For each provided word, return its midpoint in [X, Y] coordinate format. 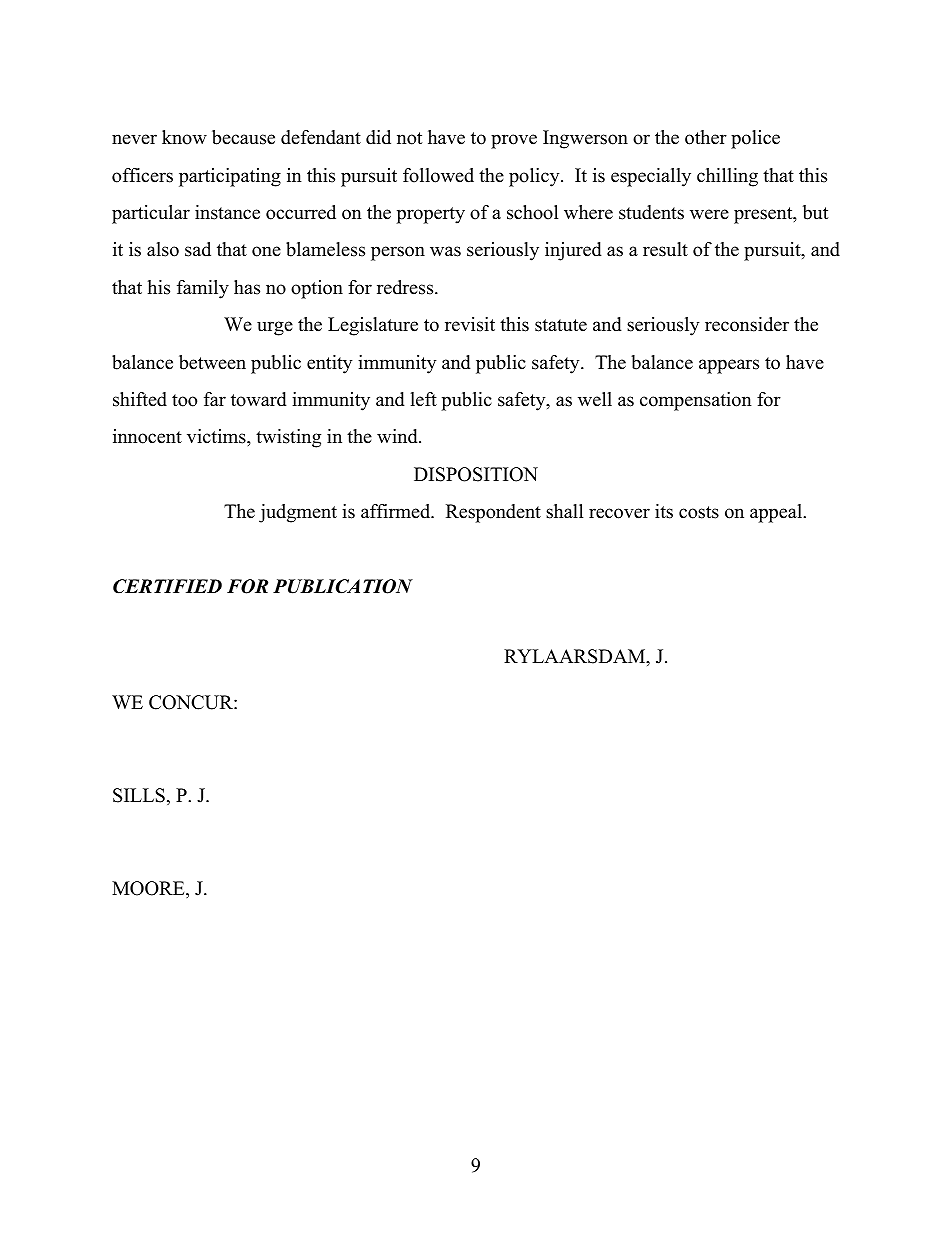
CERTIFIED [167, 586]
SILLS [139, 795]
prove [514, 141]
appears [729, 366]
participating [230, 177]
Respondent [493, 513]
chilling [727, 177]
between [212, 362]
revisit [470, 324]
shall [564, 511]
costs [699, 512]
